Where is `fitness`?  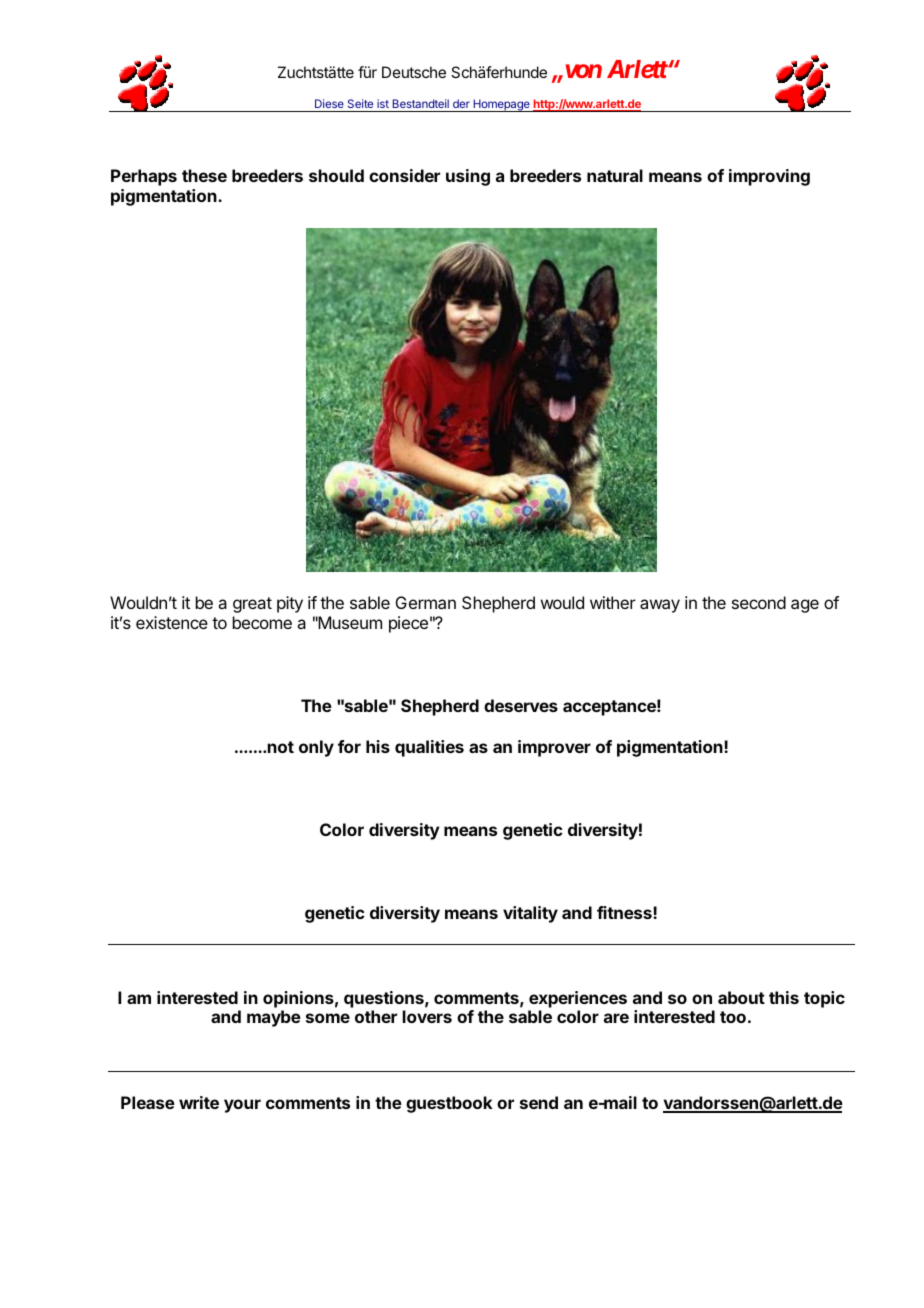 fitness is located at coordinates (625, 912).
